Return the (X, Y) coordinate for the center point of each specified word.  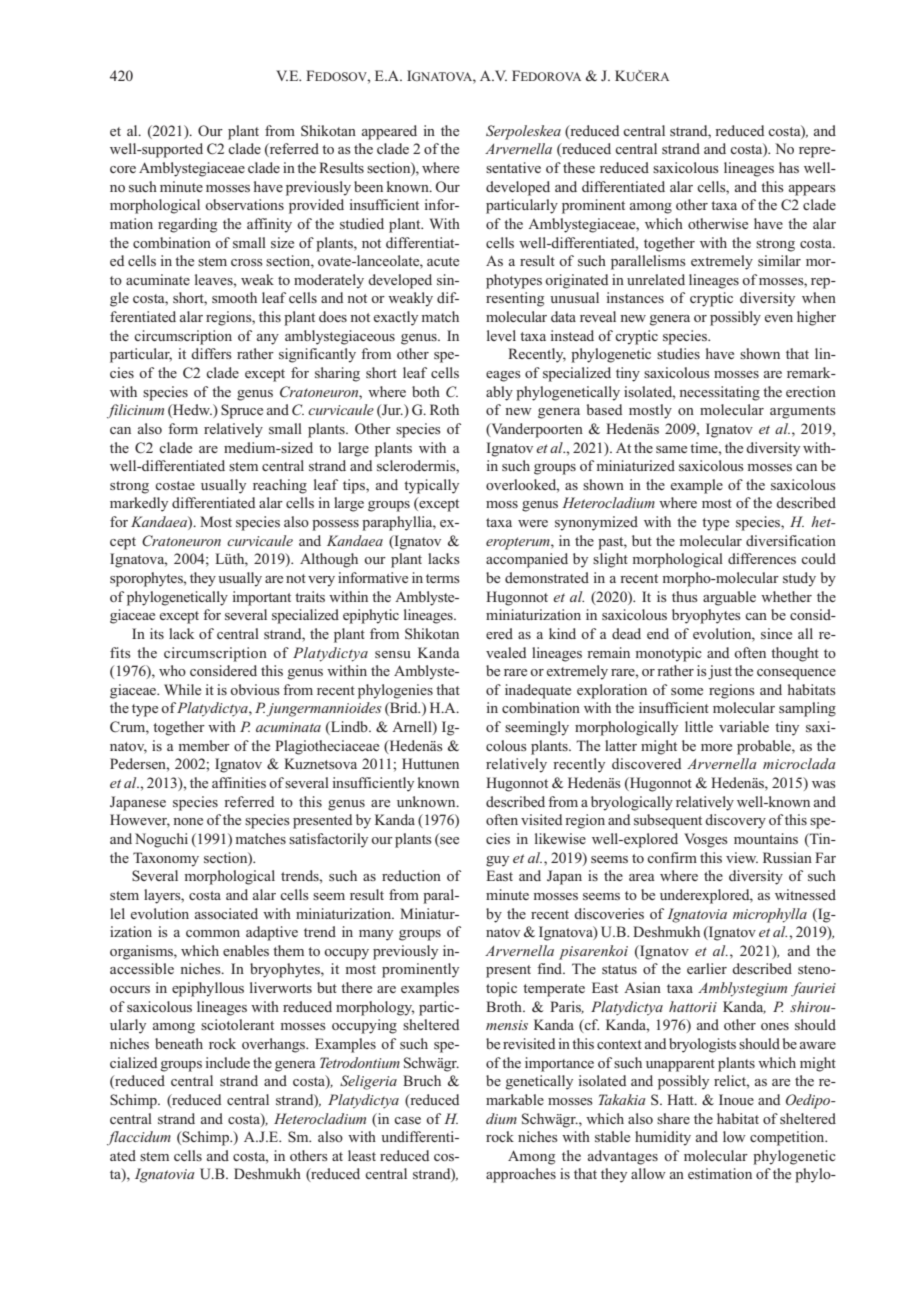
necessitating (719, 393)
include (227, 1062)
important (261, 598)
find (551, 968)
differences (762, 558)
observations (244, 204)
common (213, 933)
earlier (707, 968)
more (716, 747)
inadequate (538, 691)
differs (211, 353)
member (204, 745)
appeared (389, 132)
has (789, 167)
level (501, 335)
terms (443, 578)
